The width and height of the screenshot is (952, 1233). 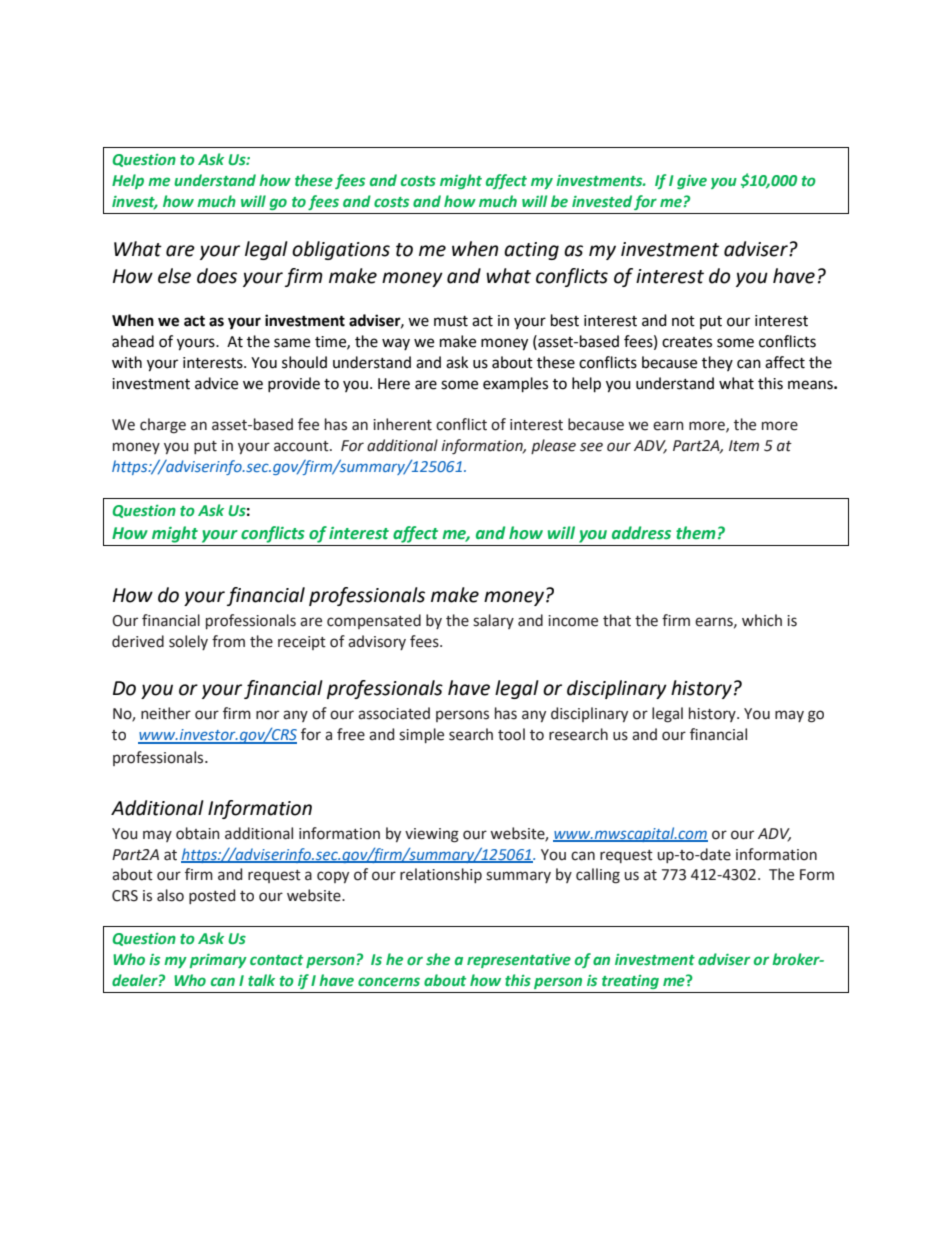 What do you see at coordinates (218, 961) in the screenshot?
I see `primary` at bounding box center [218, 961].
